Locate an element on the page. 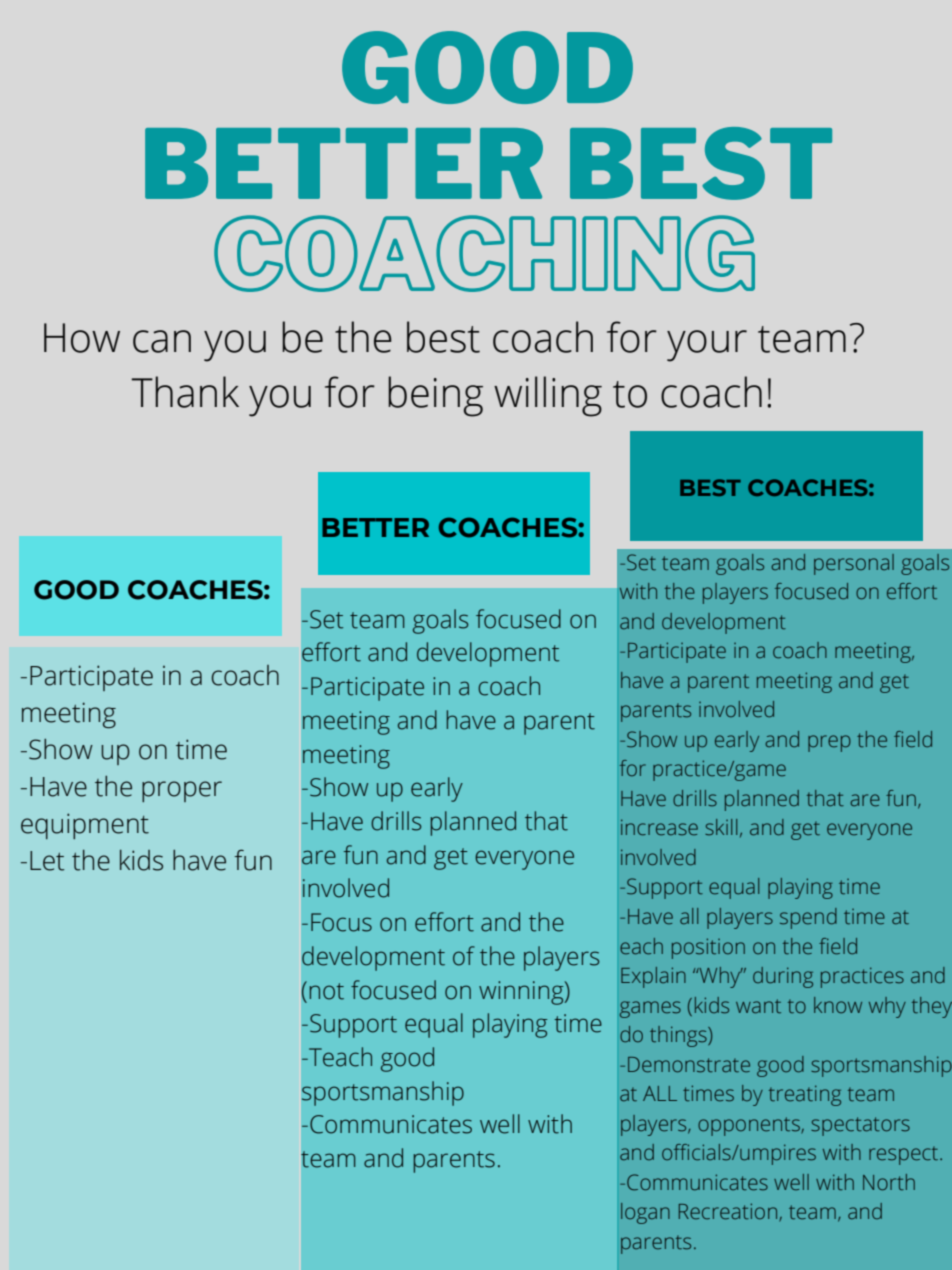 The height and width of the page is (1270, 952). personal is located at coordinates (854, 564).
